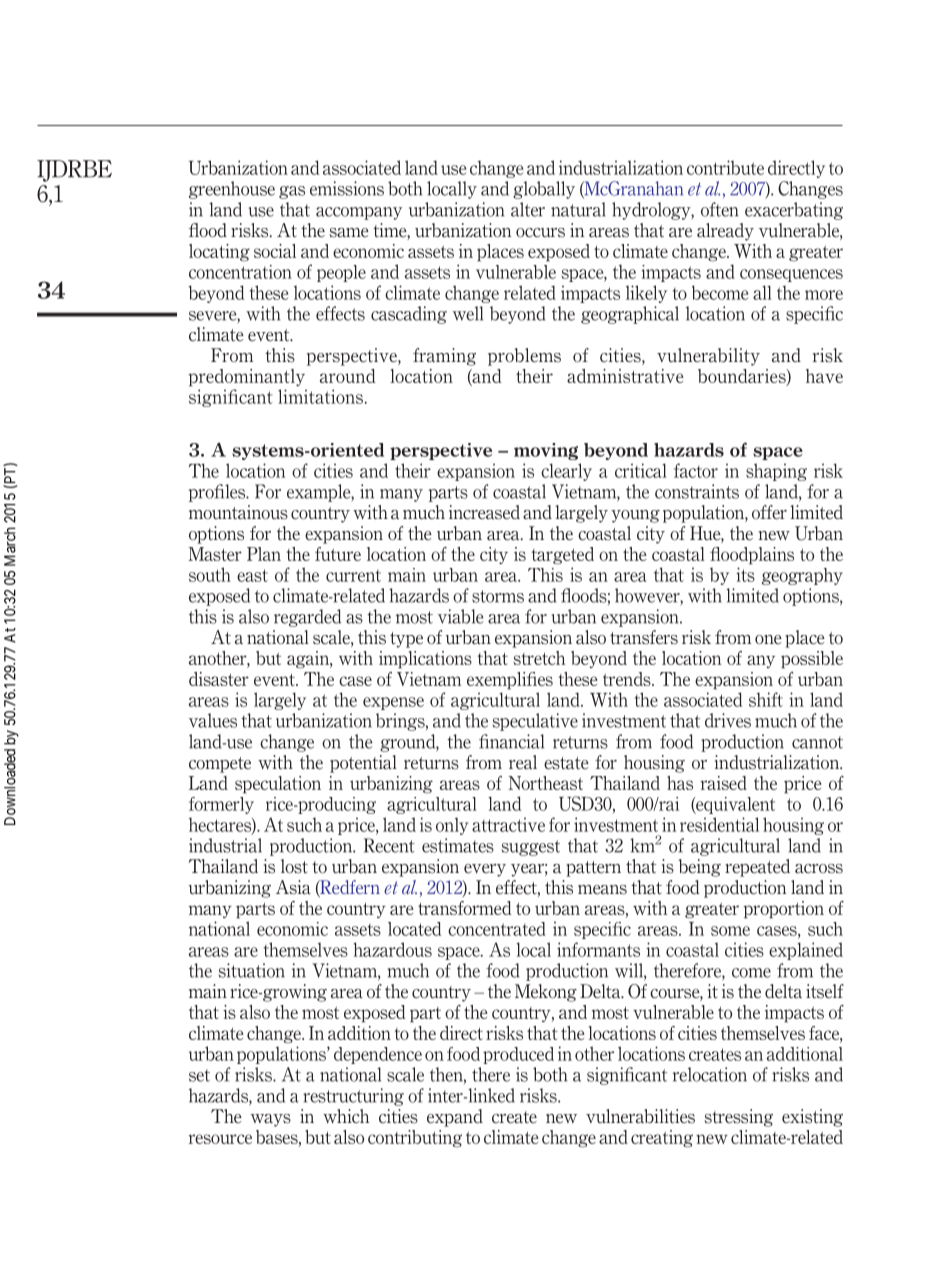  Describe the element at coordinates (271, 1120) in the page. I see `ways` at that location.
